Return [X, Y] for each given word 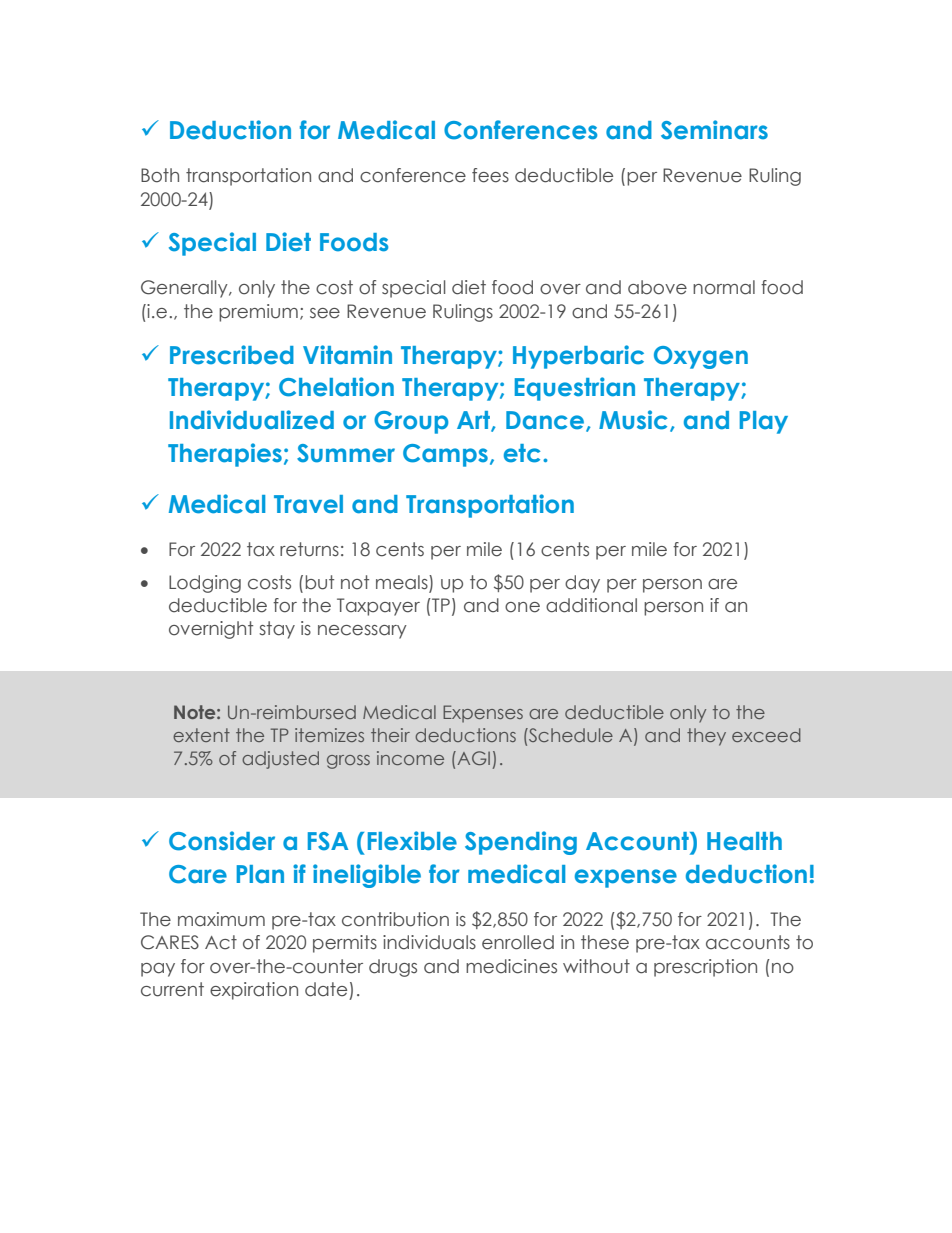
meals [403, 582]
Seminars [714, 130]
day [582, 584]
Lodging [205, 584]
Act [221, 942]
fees [490, 175]
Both [160, 175]
